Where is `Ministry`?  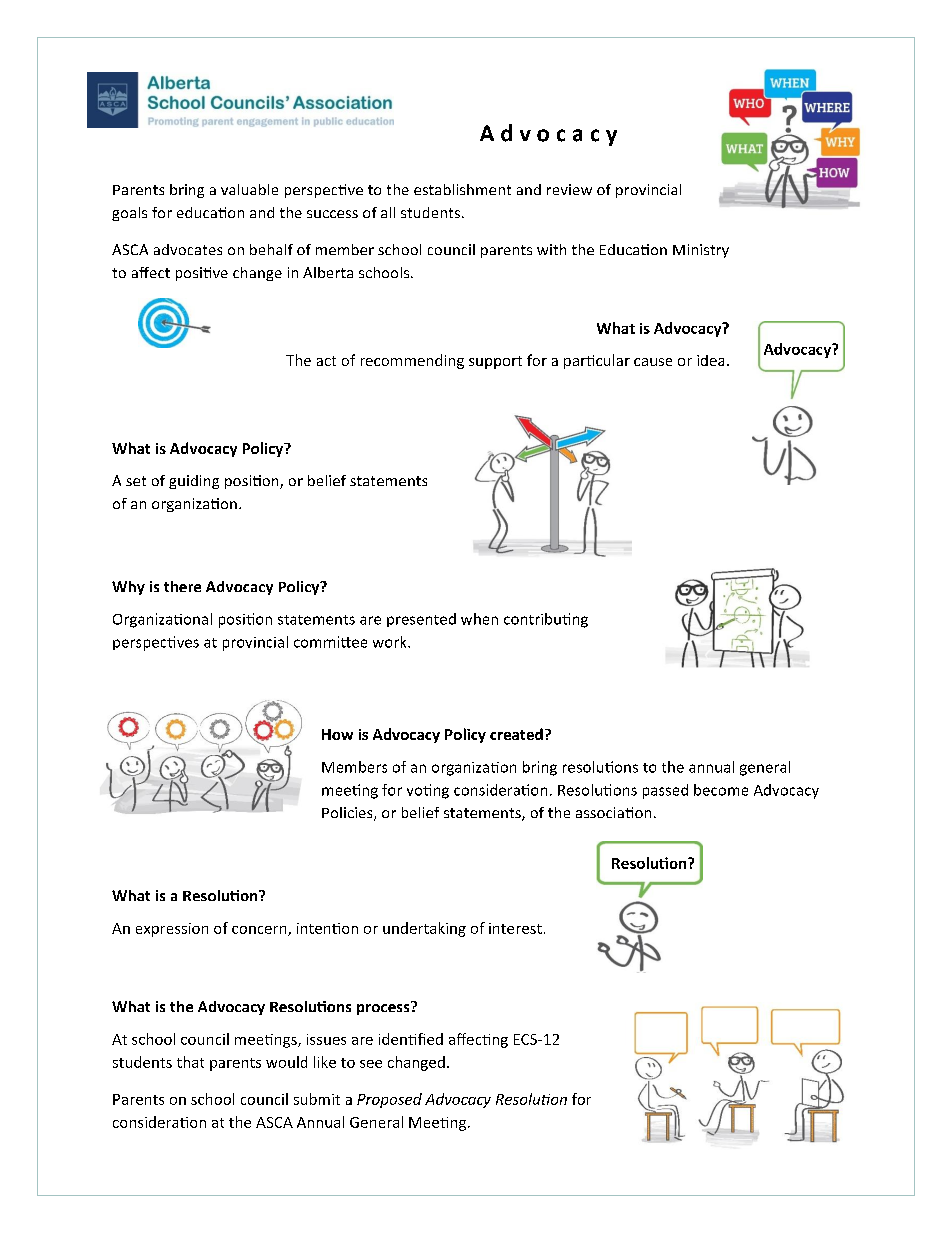 Ministry is located at coordinates (701, 251).
